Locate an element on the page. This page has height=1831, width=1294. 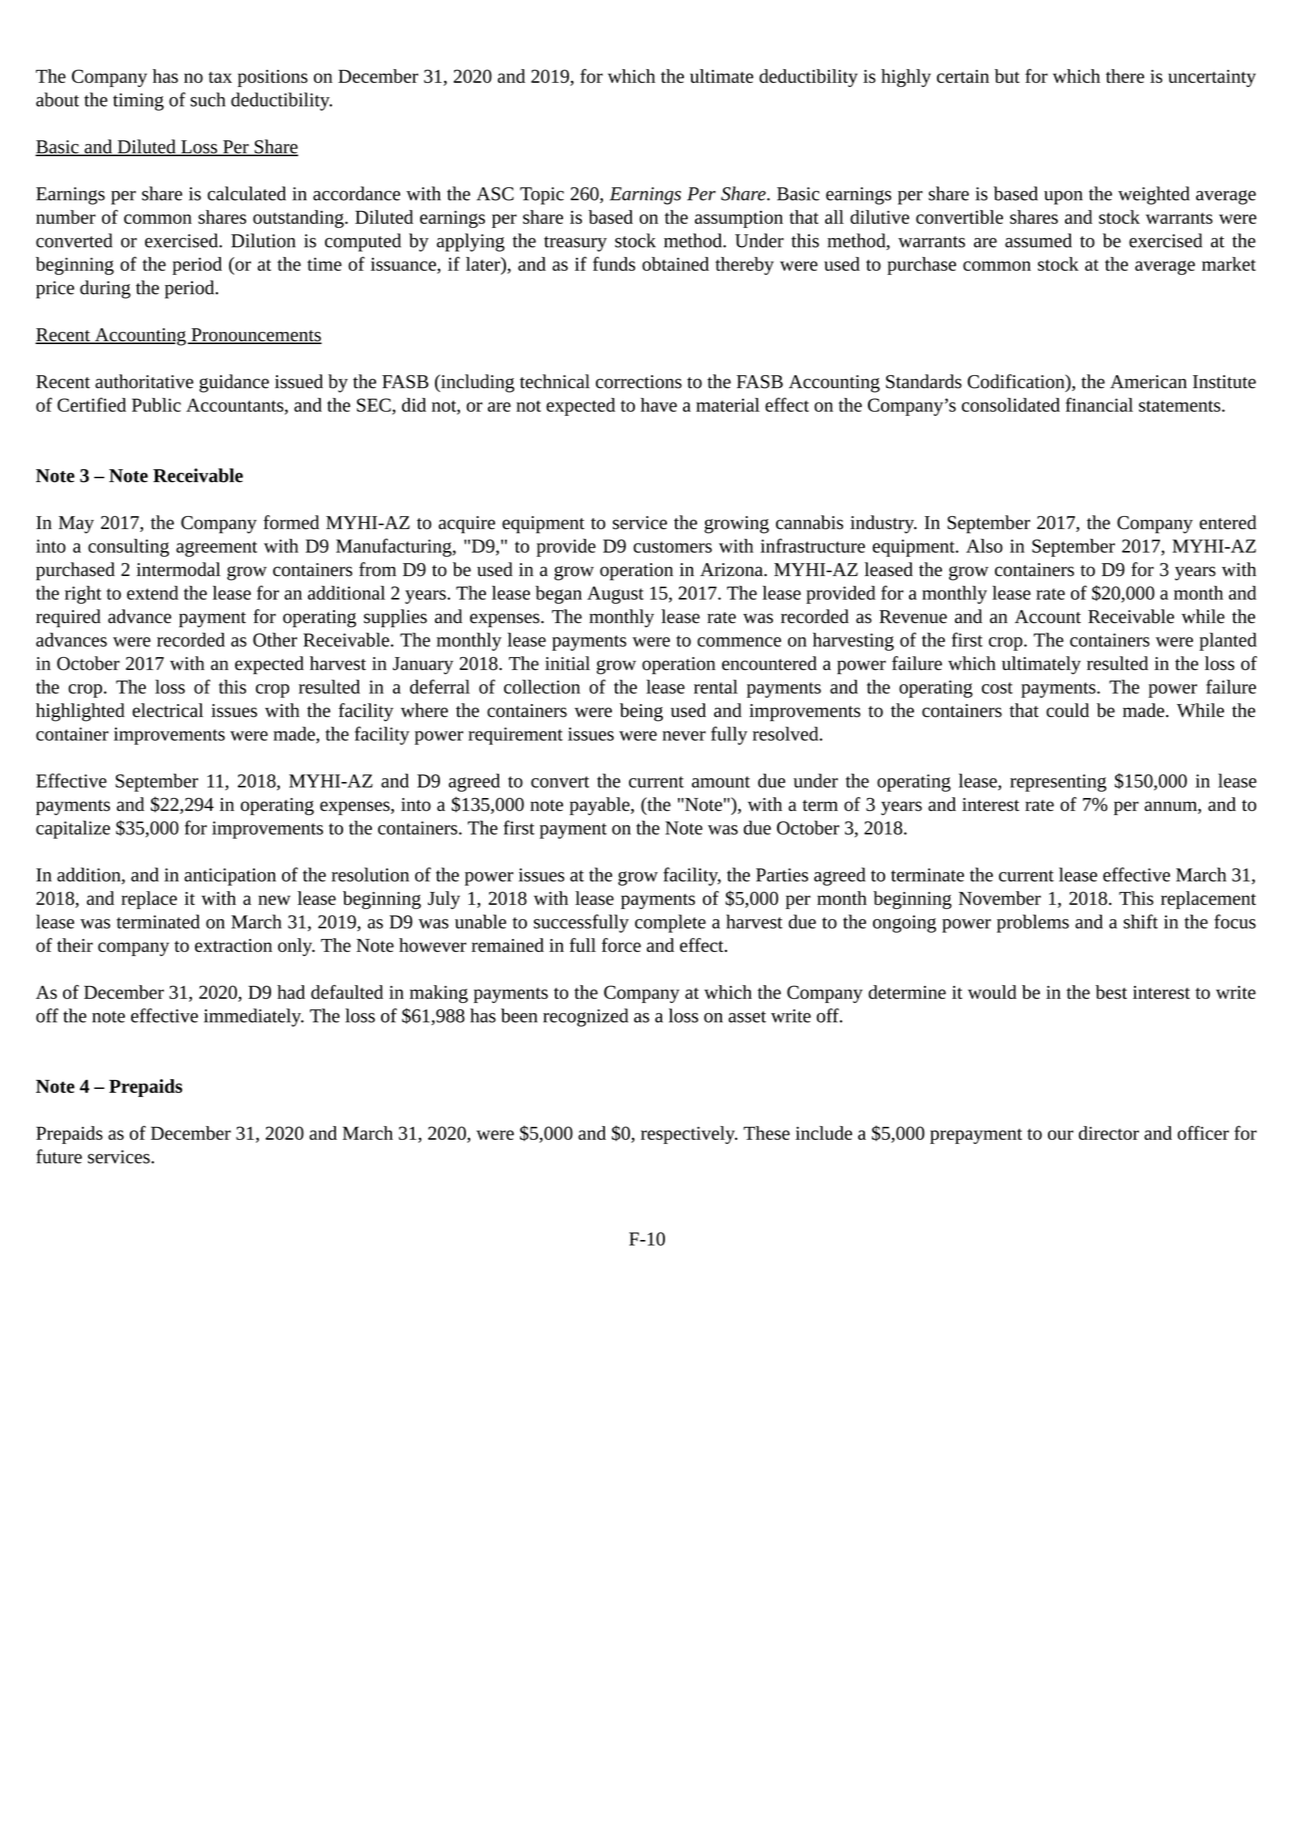
financial is located at coordinates (1099, 404).
